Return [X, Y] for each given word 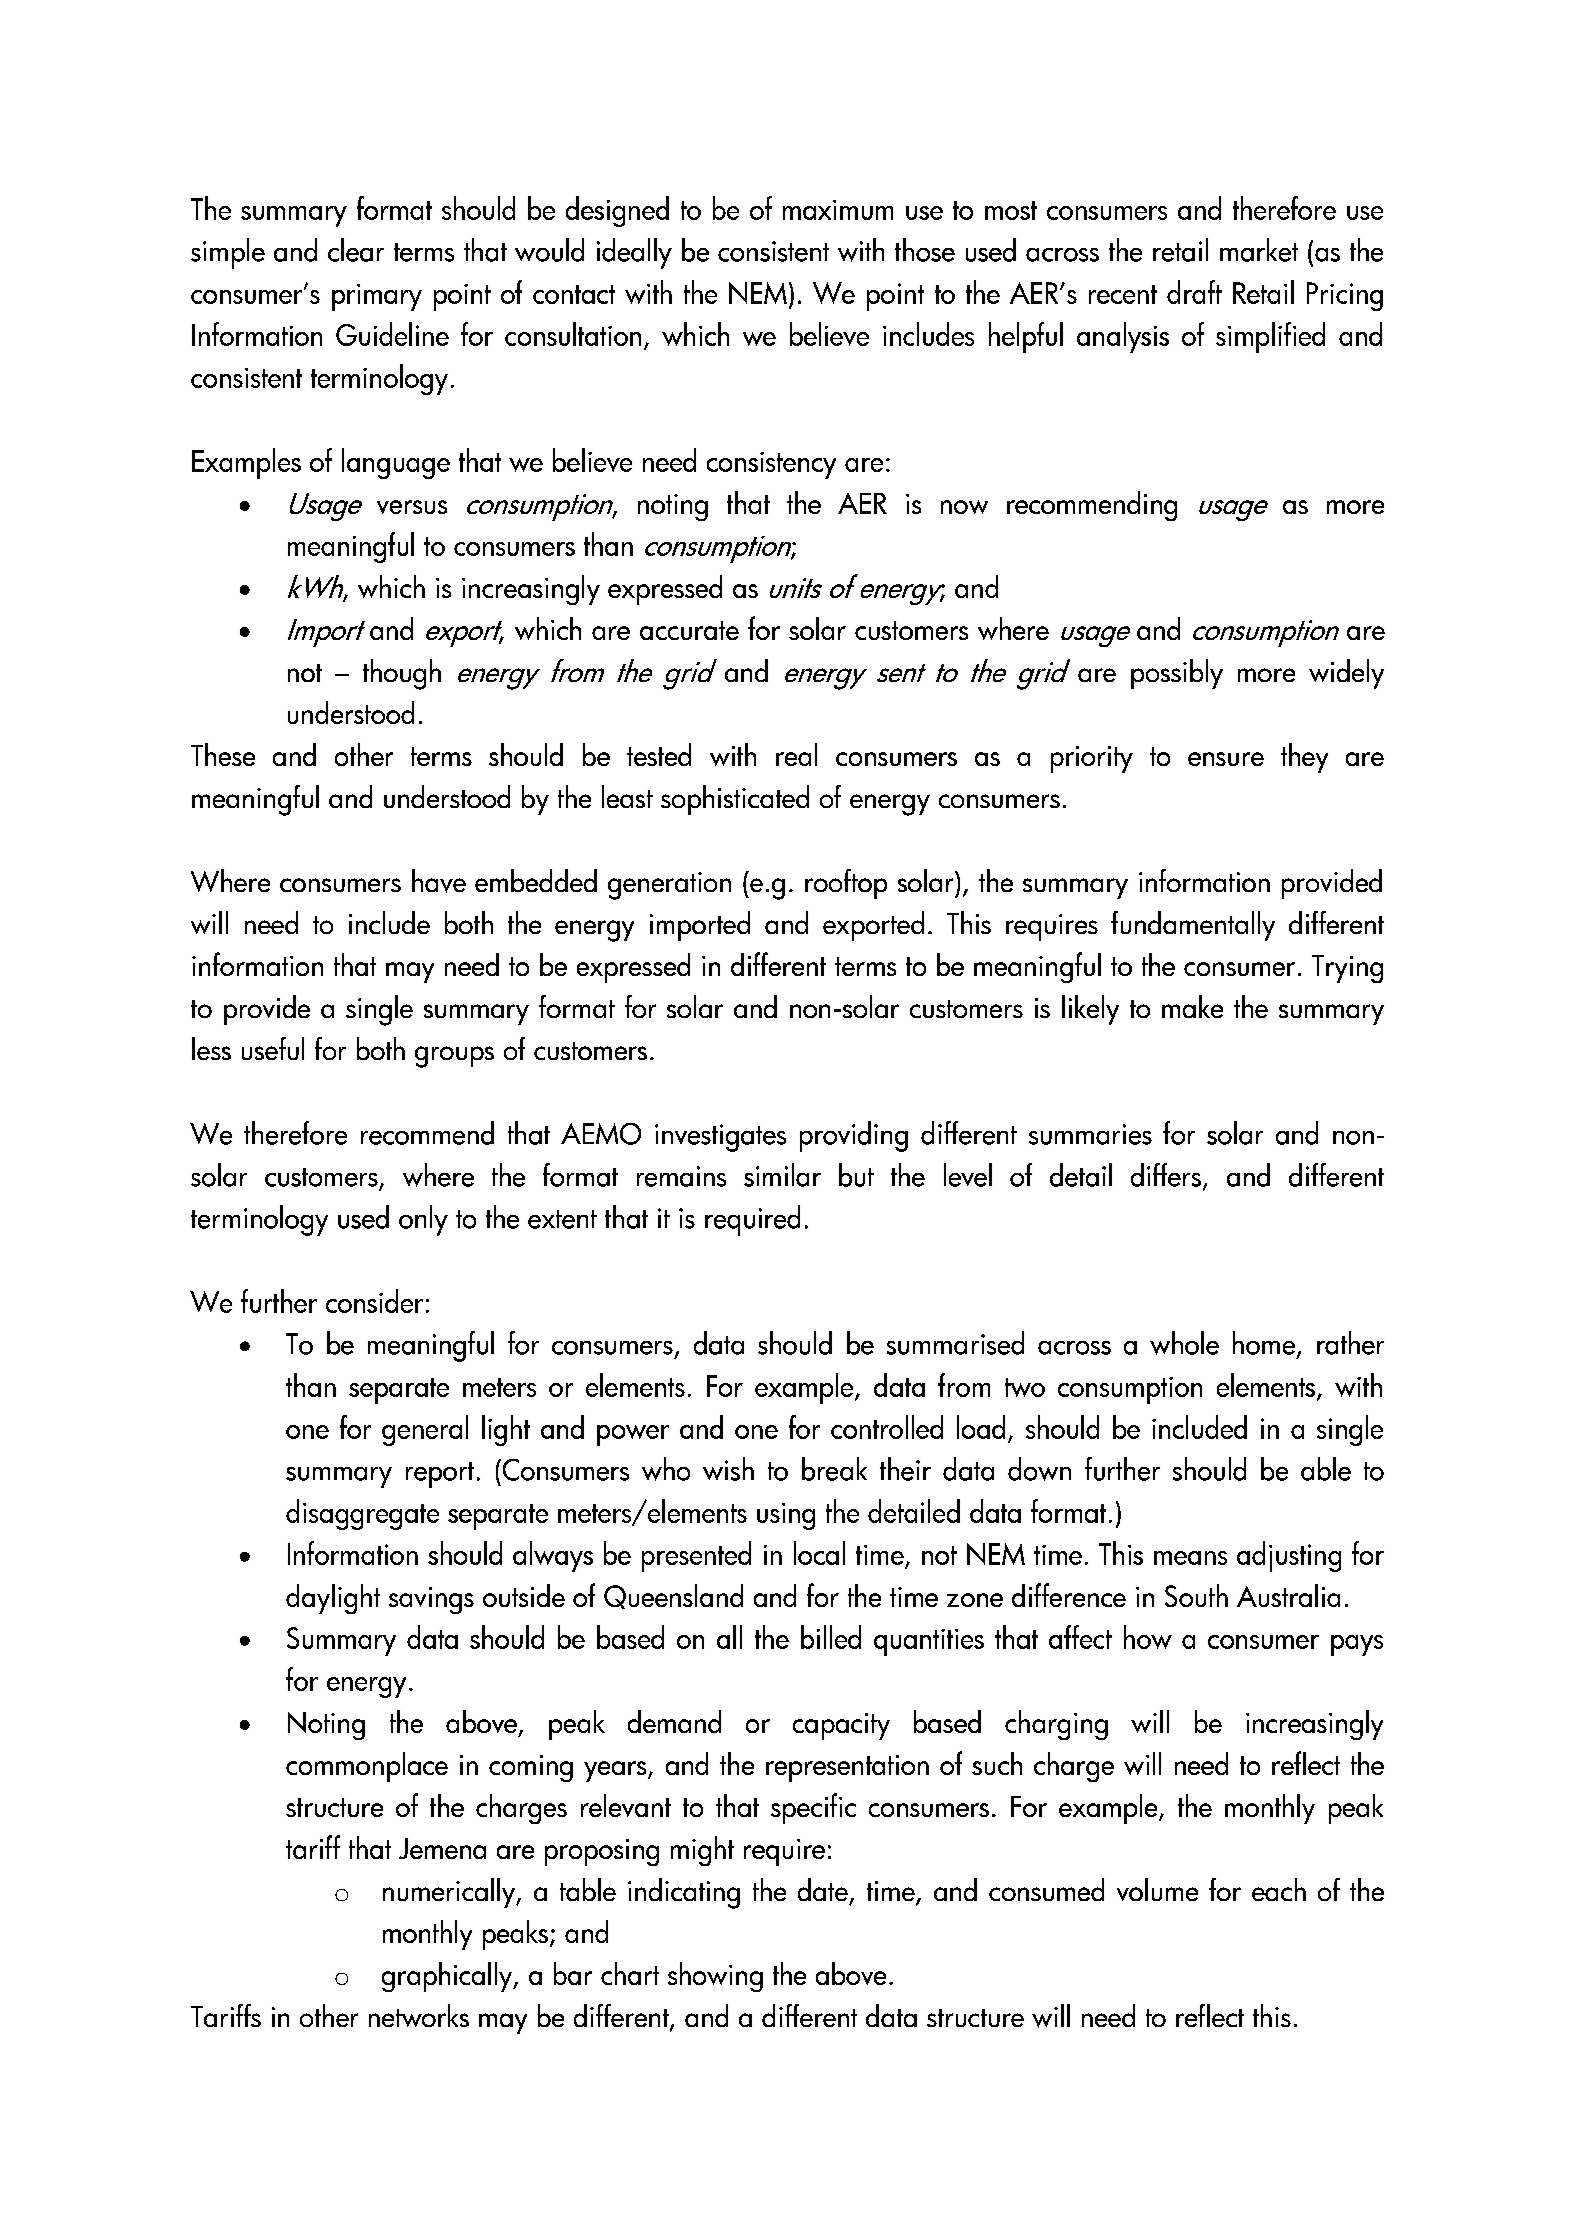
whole [1184, 1343]
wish [728, 1469]
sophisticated [735, 800]
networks [419, 2015]
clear [356, 250]
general [425, 1430]
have [439, 881]
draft [1194, 292]
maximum [838, 210]
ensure [1226, 759]
